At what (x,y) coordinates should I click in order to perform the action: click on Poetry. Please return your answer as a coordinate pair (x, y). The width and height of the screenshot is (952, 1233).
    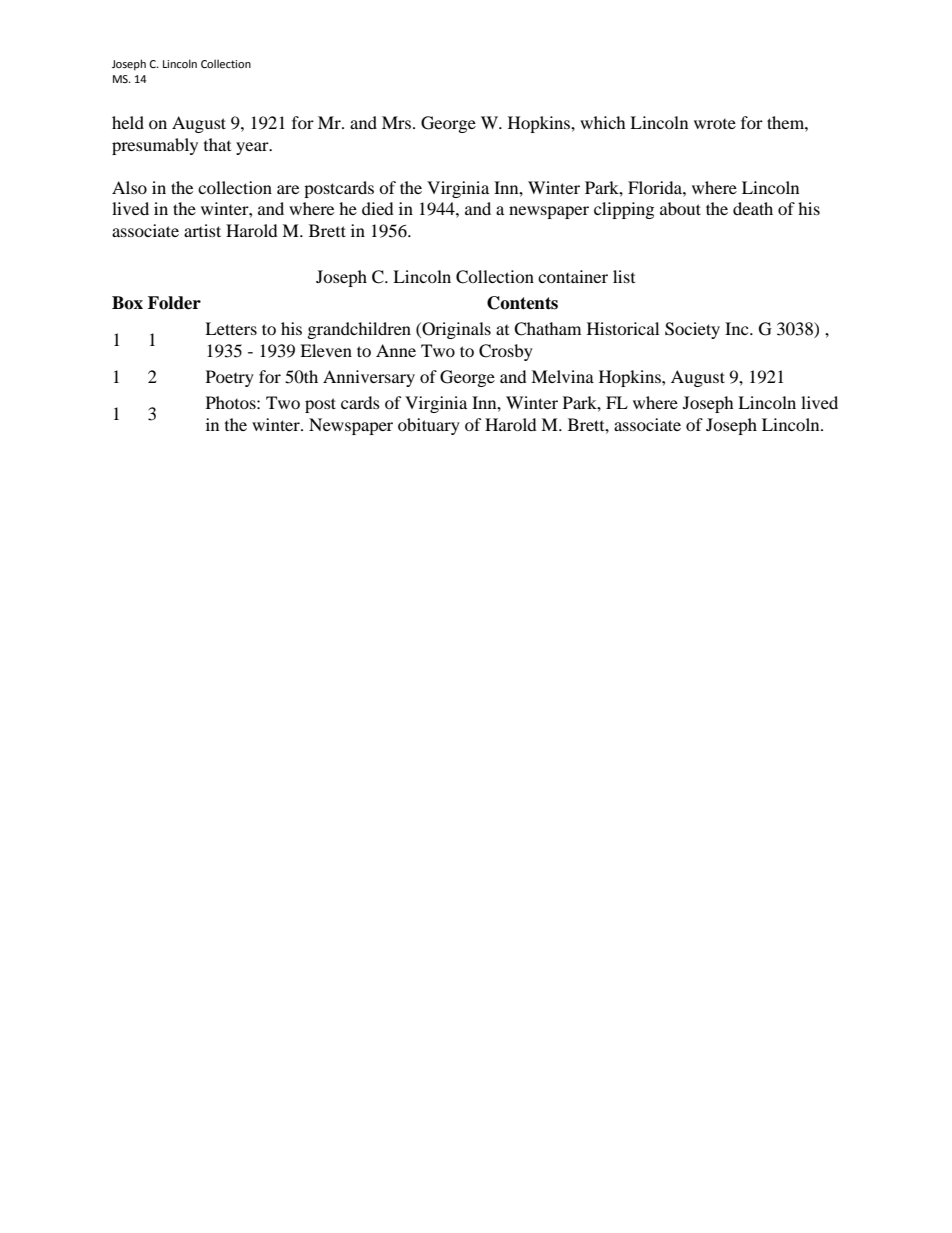
    Looking at the image, I should click on (230, 378).
